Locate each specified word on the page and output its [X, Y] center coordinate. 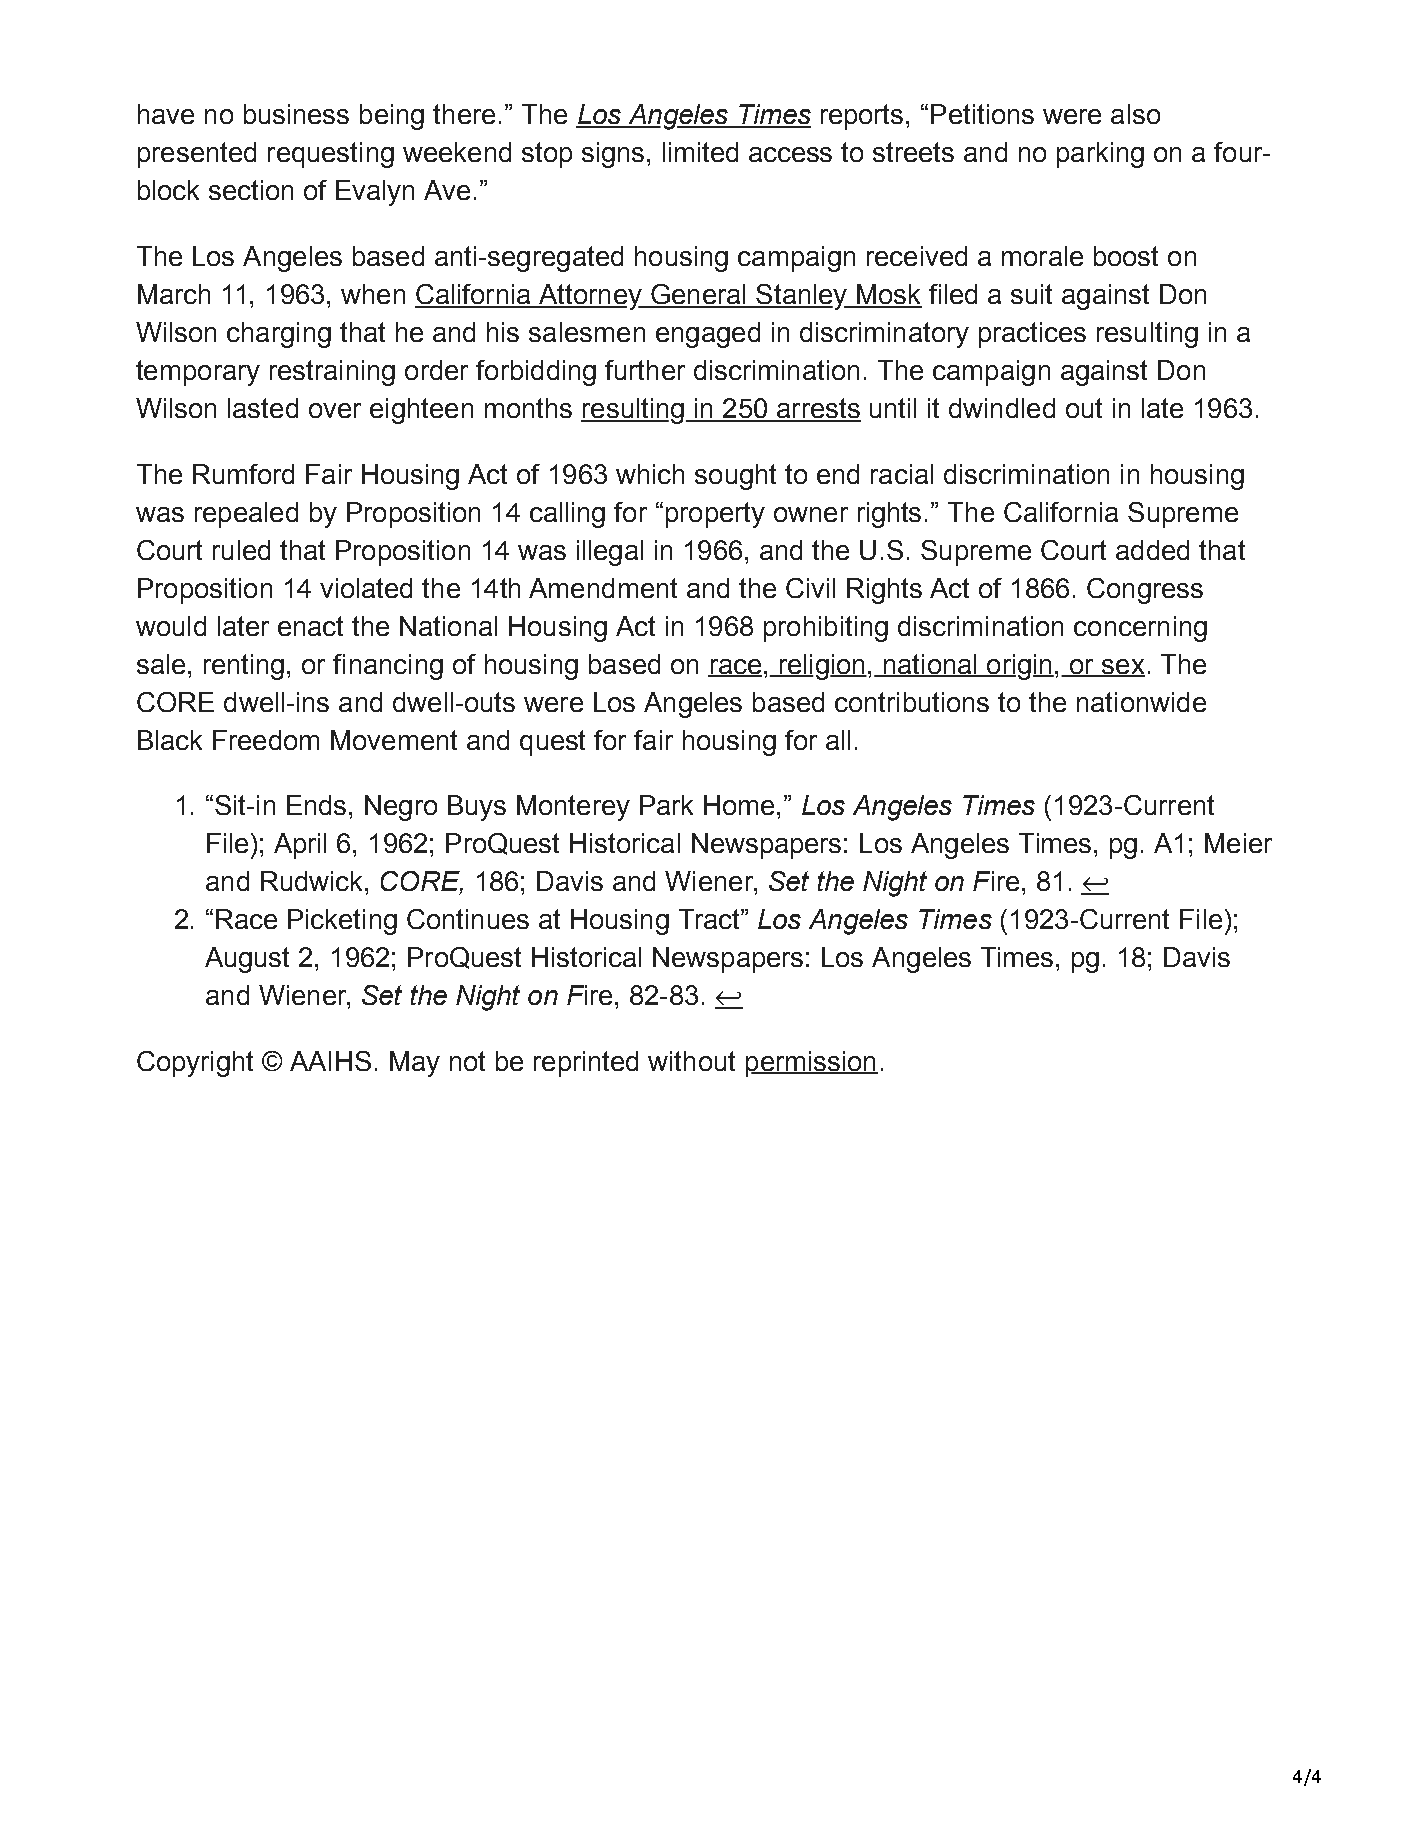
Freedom [266, 740]
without [691, 1061]
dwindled [1002, 408]
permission [812, 1064]
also [1135, 114]
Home [739, 805]
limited [700, 152]
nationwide [1141, 702]
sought [735, 477]
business [296, 114]
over [335, 410]
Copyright [195, 1064]
